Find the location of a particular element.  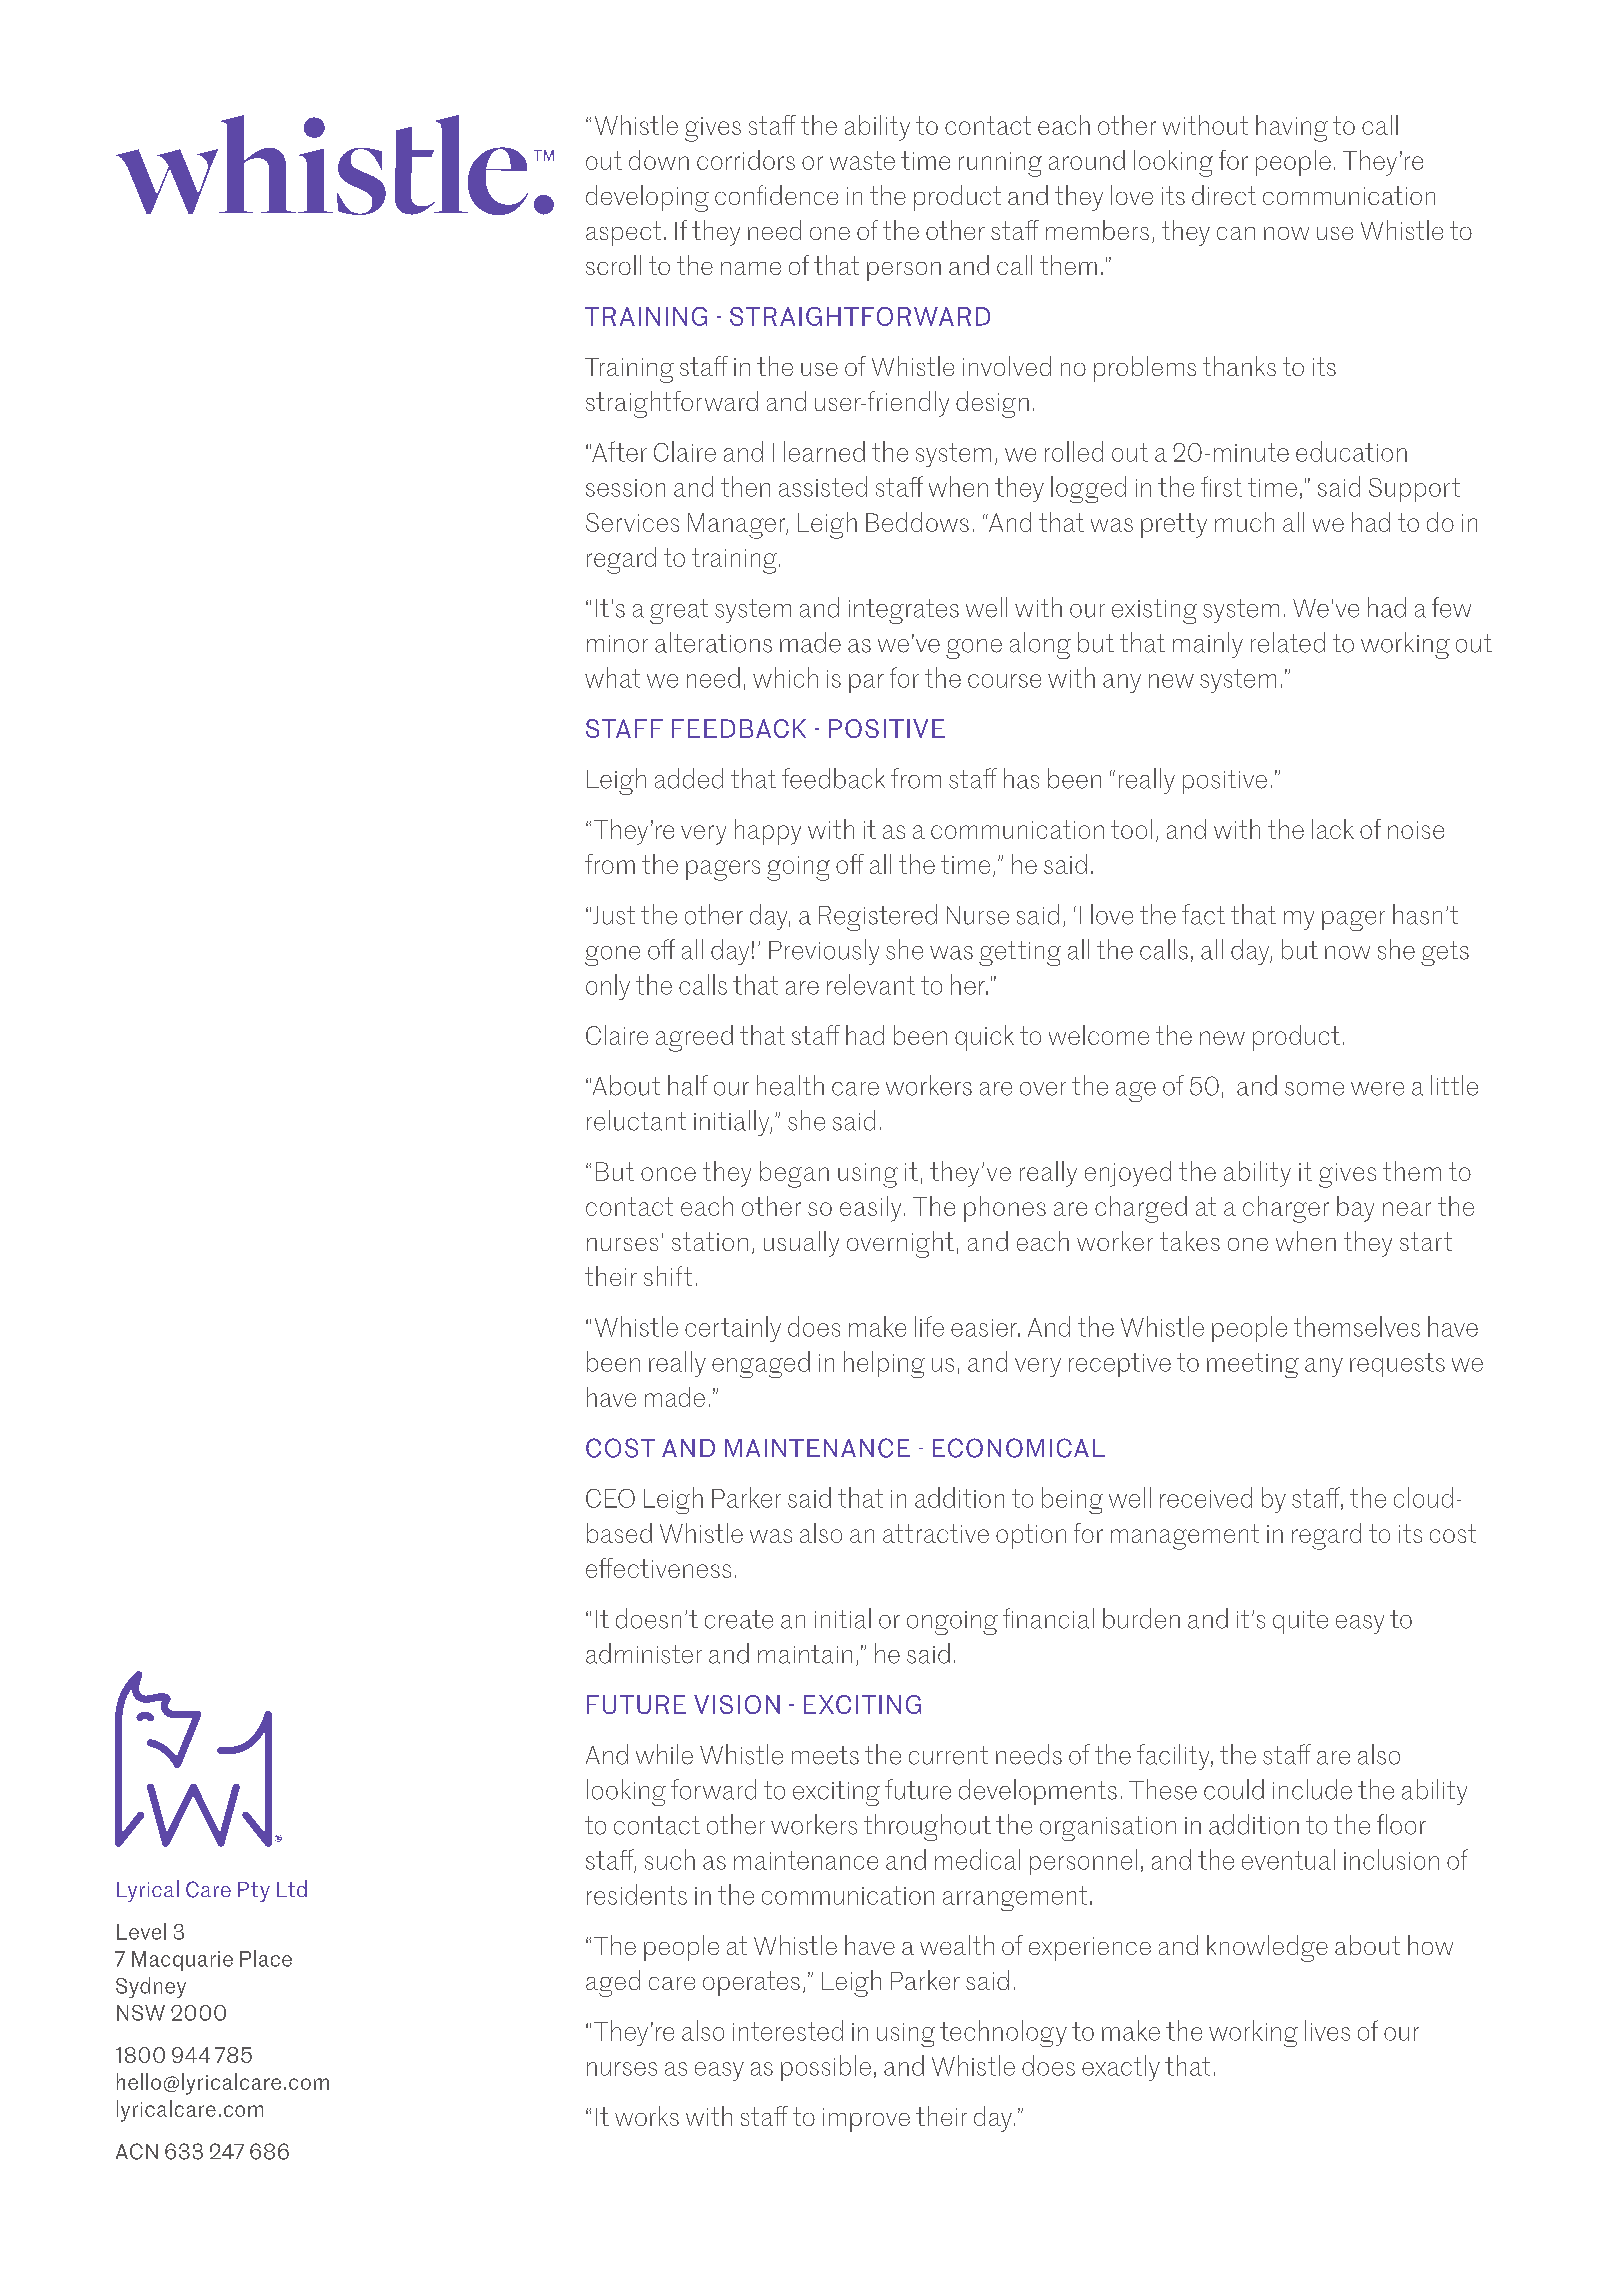

reluctant is located at coordinates (636, 1120).
